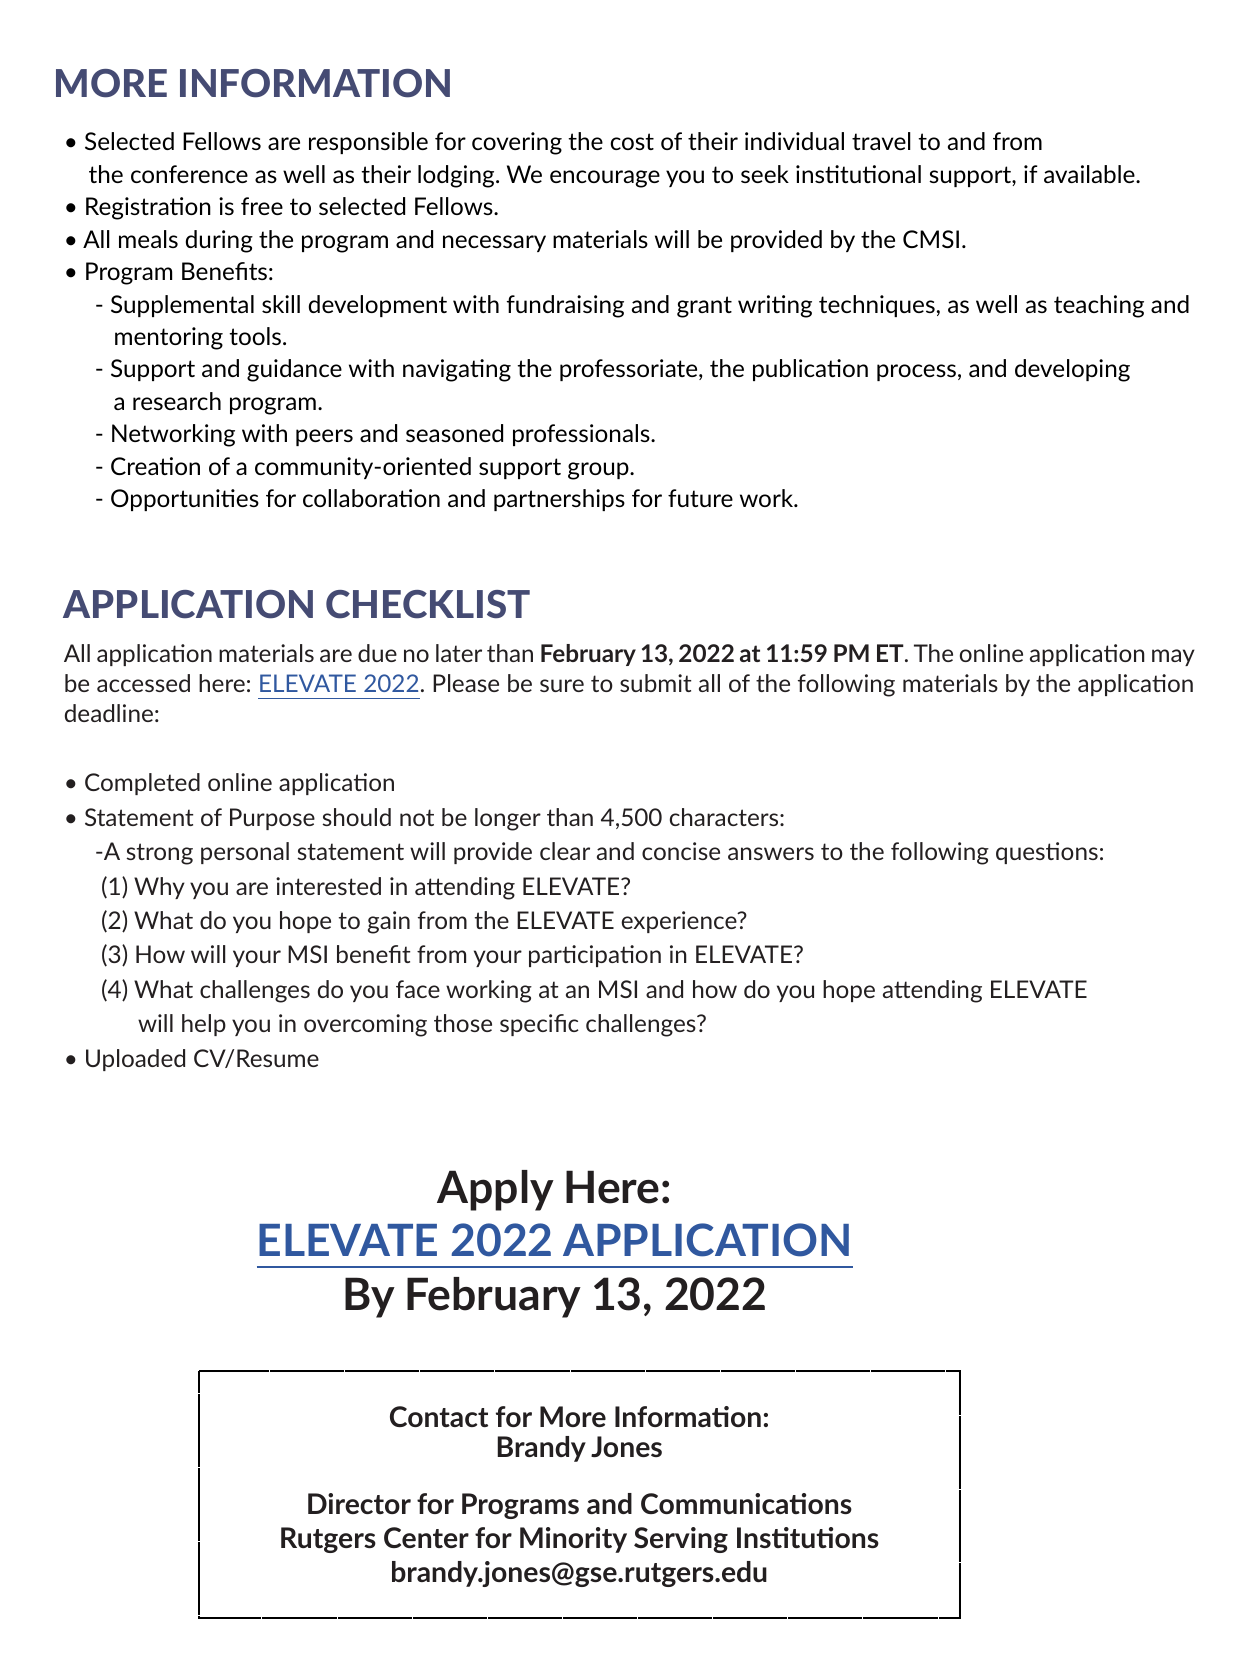 This screenshot has width=1240, height=1676. I want to click on encourage, so click(605, 179).
